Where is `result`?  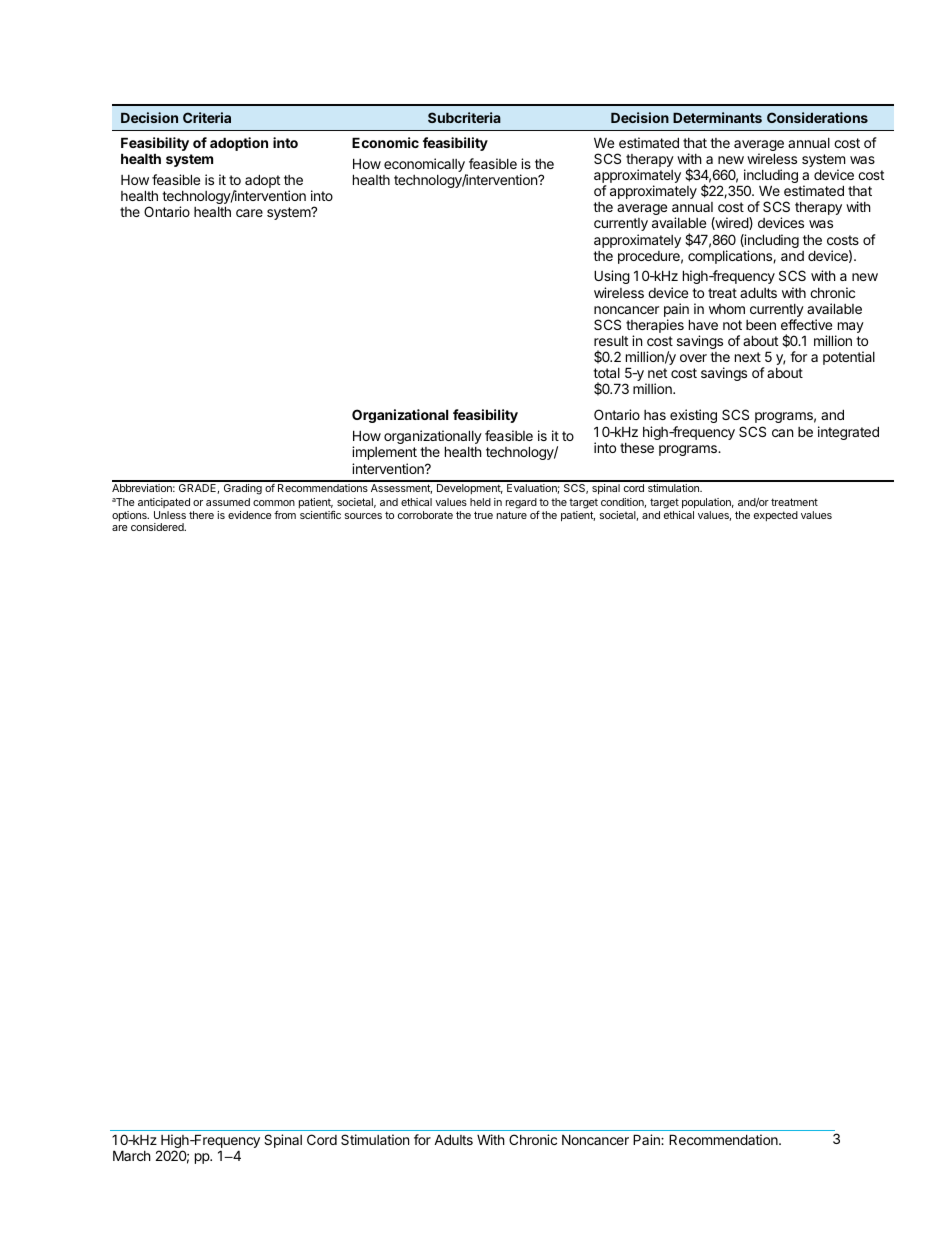 result is located at coordinates (611, 341).
